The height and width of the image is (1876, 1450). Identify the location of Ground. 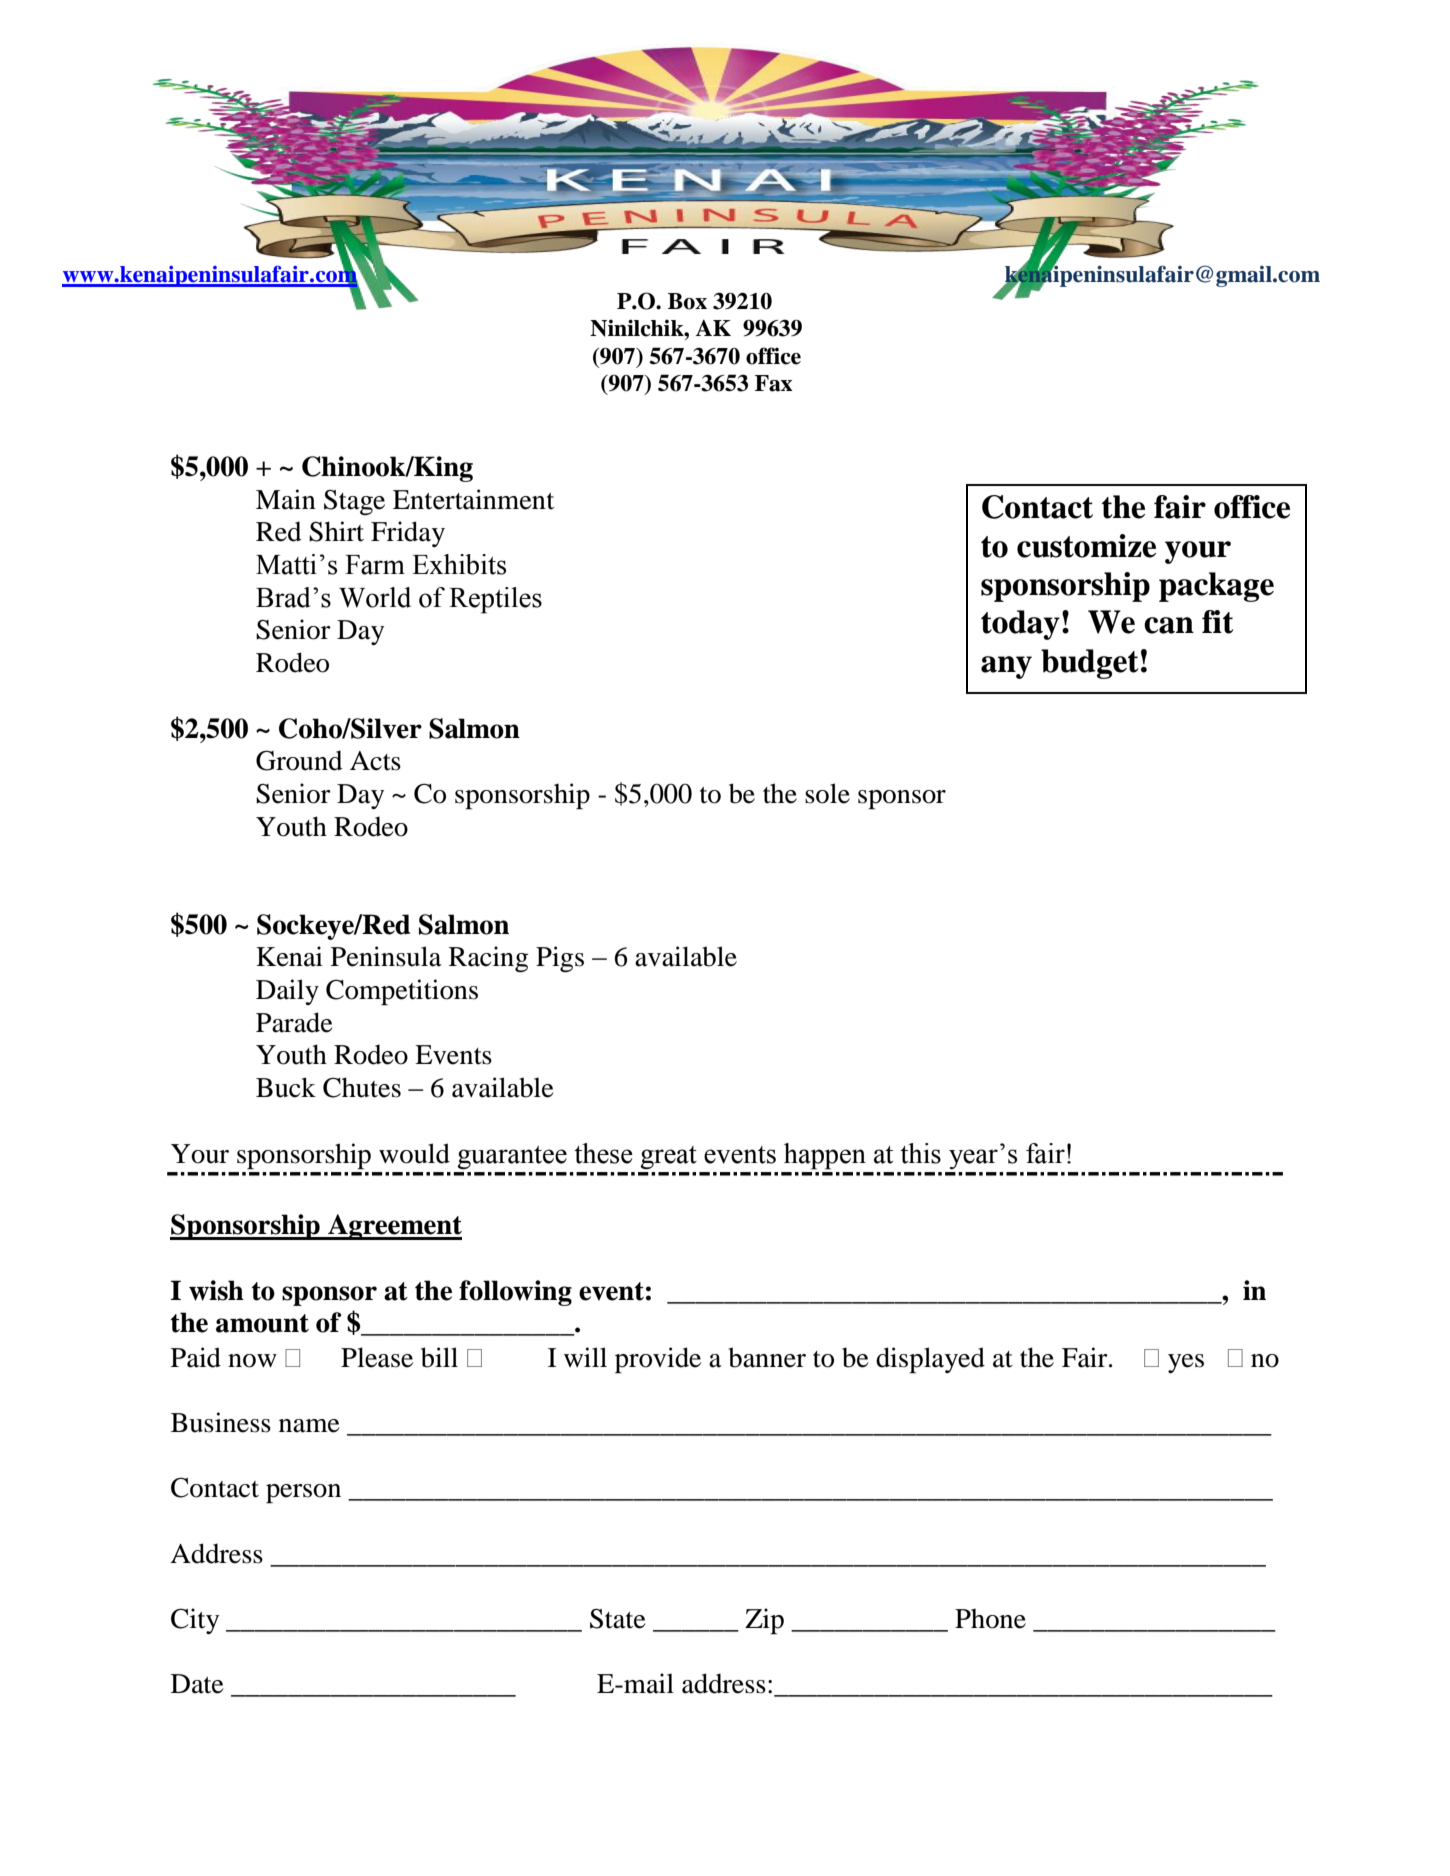
(299, 760).
